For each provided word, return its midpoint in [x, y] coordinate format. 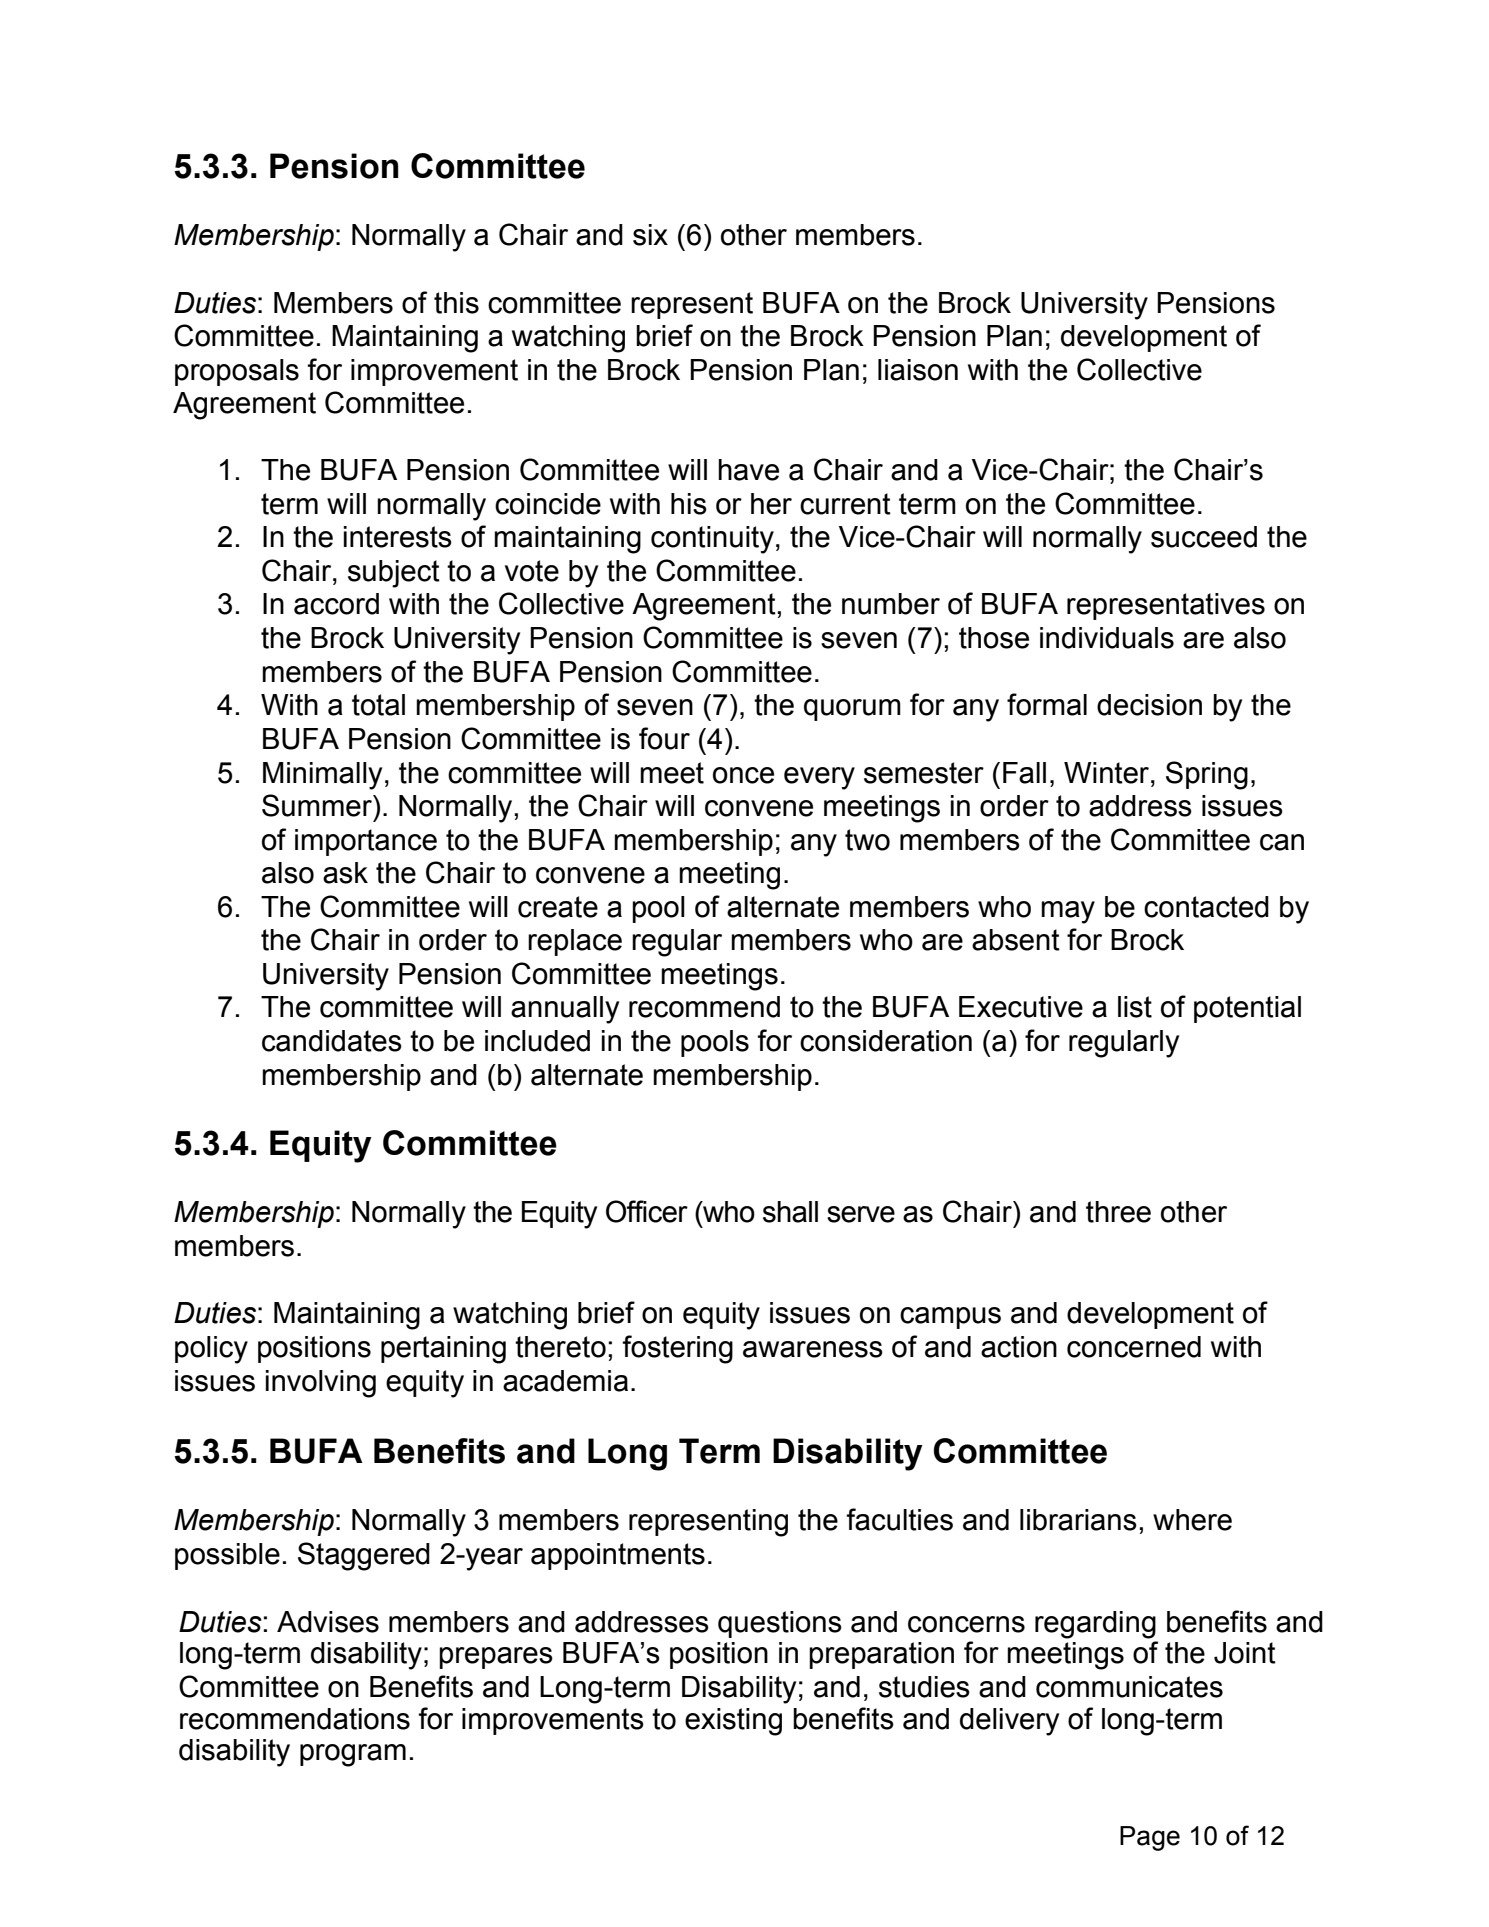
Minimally [322, 776]
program [353, 1755]
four [664, 738]
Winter [1108, 773]
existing [733, 1722]
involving [321, 1384]
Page [1150, 1838]
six [650, 235]
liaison [918, 370]
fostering [677, 1349]
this [456, 303]
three [1118, 1212]
